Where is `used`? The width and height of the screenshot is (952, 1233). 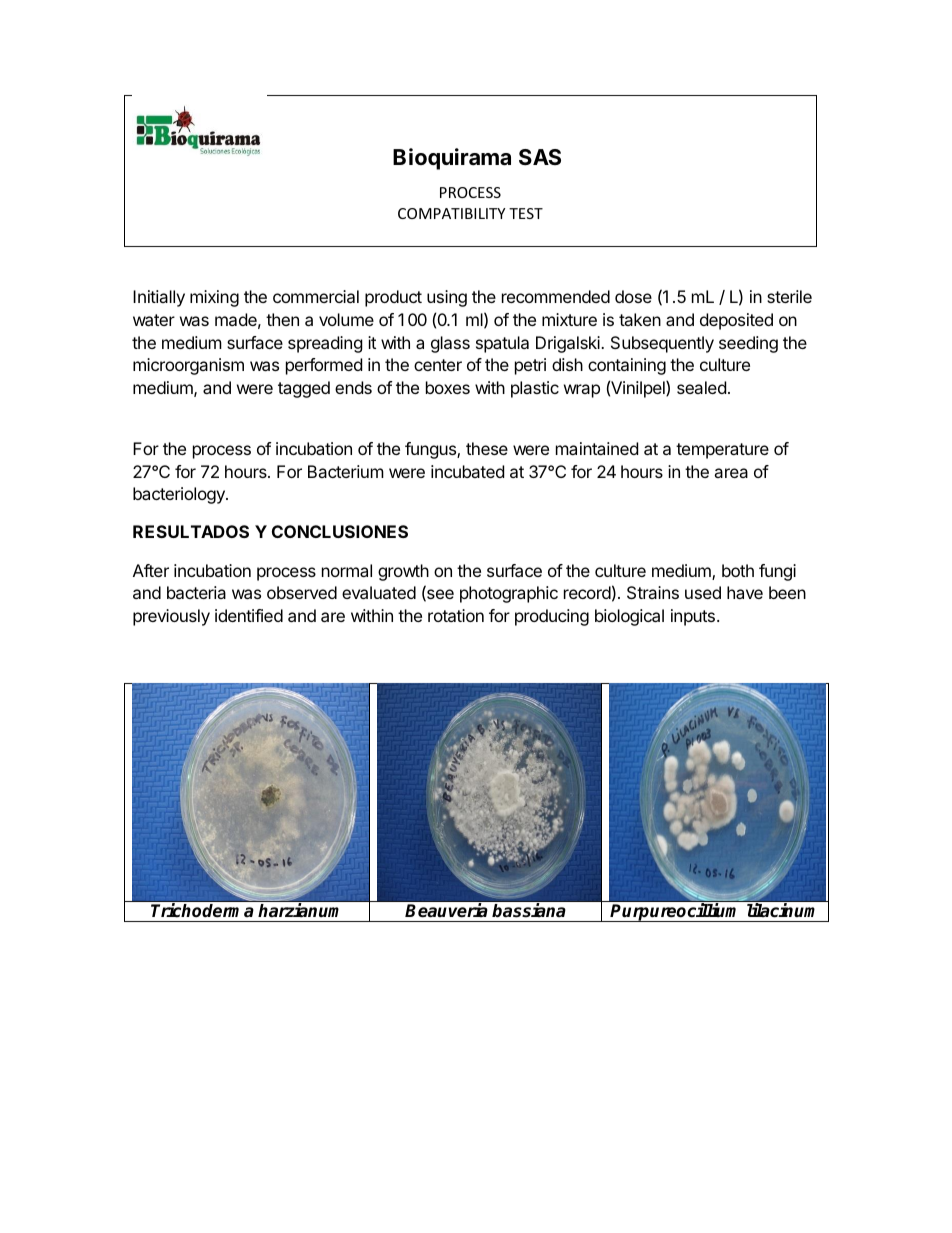 used is located at coordinates (703, 592).
